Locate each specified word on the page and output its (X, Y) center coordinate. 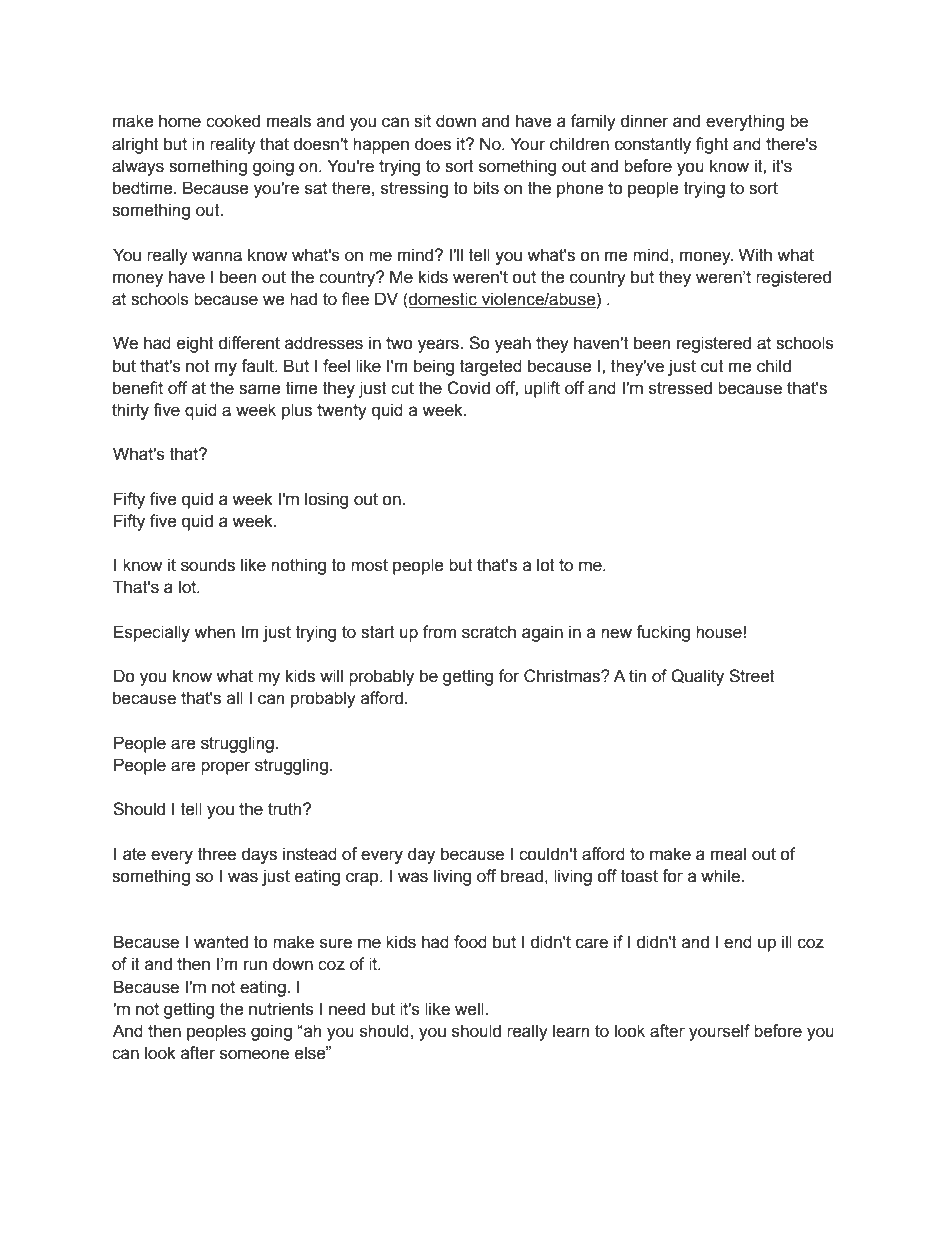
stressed (680, 388)
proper (226, 768)
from (439, 632)
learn (571, 1031)
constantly (653, 145)
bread (522, 876)
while (721, 876)
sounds (208, 565)
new (616, 633)
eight (195, 344)
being (434, 367)
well (469, 1009)
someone (254, 1054)
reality (233, 145)
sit (422, 121)
